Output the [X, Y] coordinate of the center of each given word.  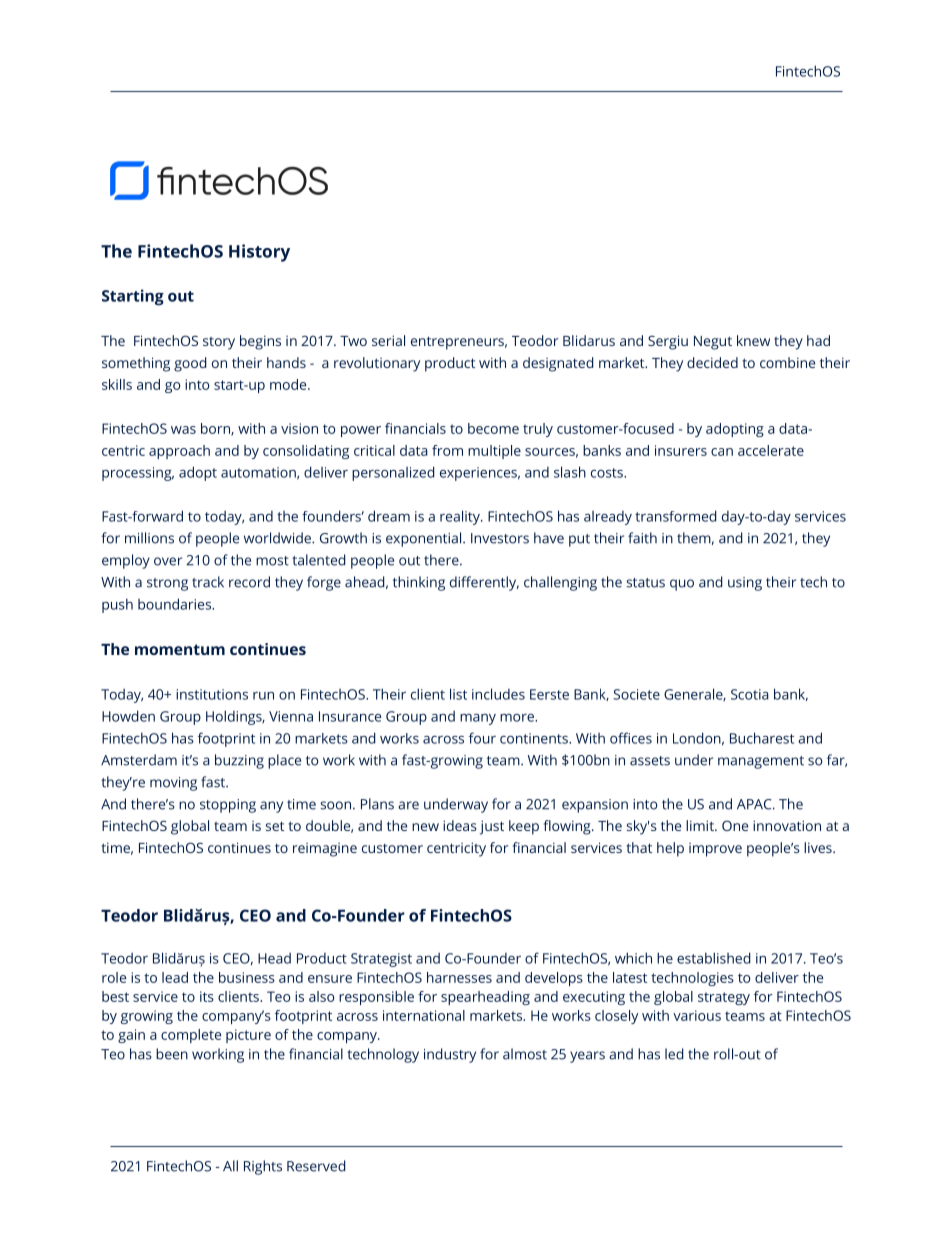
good [190, 364]
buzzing [239, 761]
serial [388, 340]
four [482, 738]
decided [712, 362]
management [761, 762]
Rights [263, 1167]
